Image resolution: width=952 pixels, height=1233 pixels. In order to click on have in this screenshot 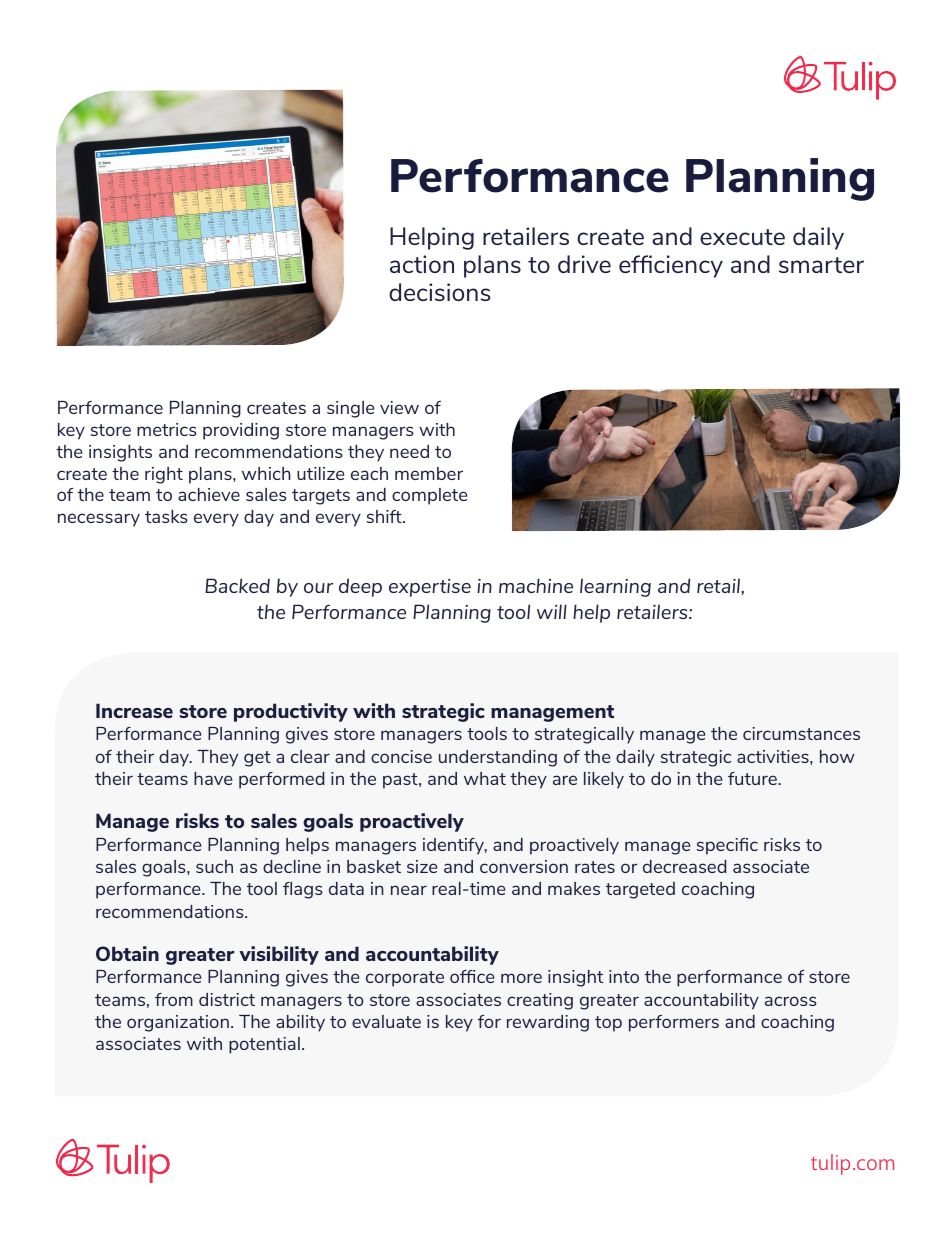, I will do `click(213, 778)`.
